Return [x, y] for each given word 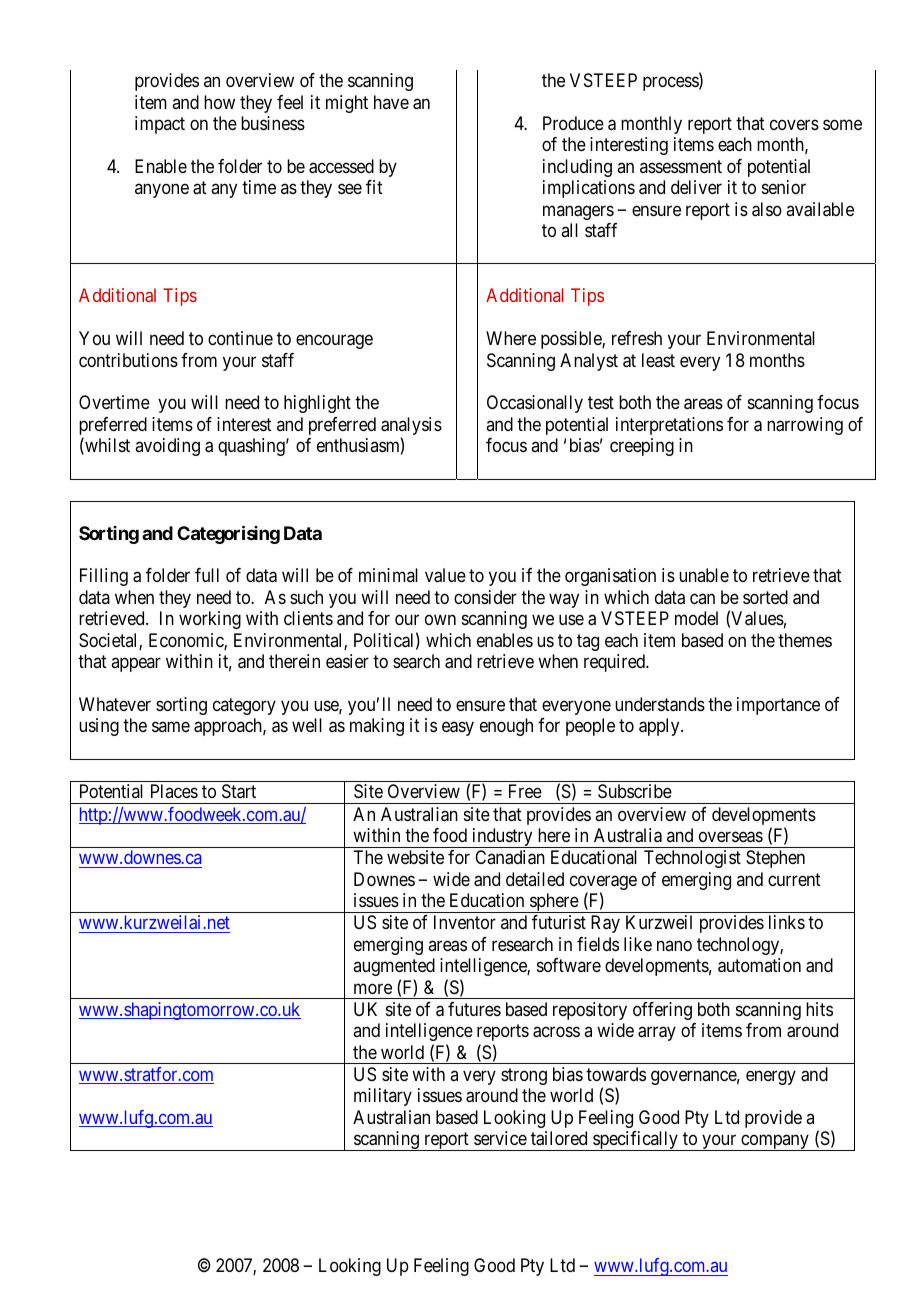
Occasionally [535, 404]
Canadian [510, 857]
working [210, 620]
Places [174, 791]
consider [485, 597]
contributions [128, 360]
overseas [731, 837]
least [658, 360]
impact [160, 125]
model [696, 618]
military [383, 1097]
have [391, 102]
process [671, 84]
